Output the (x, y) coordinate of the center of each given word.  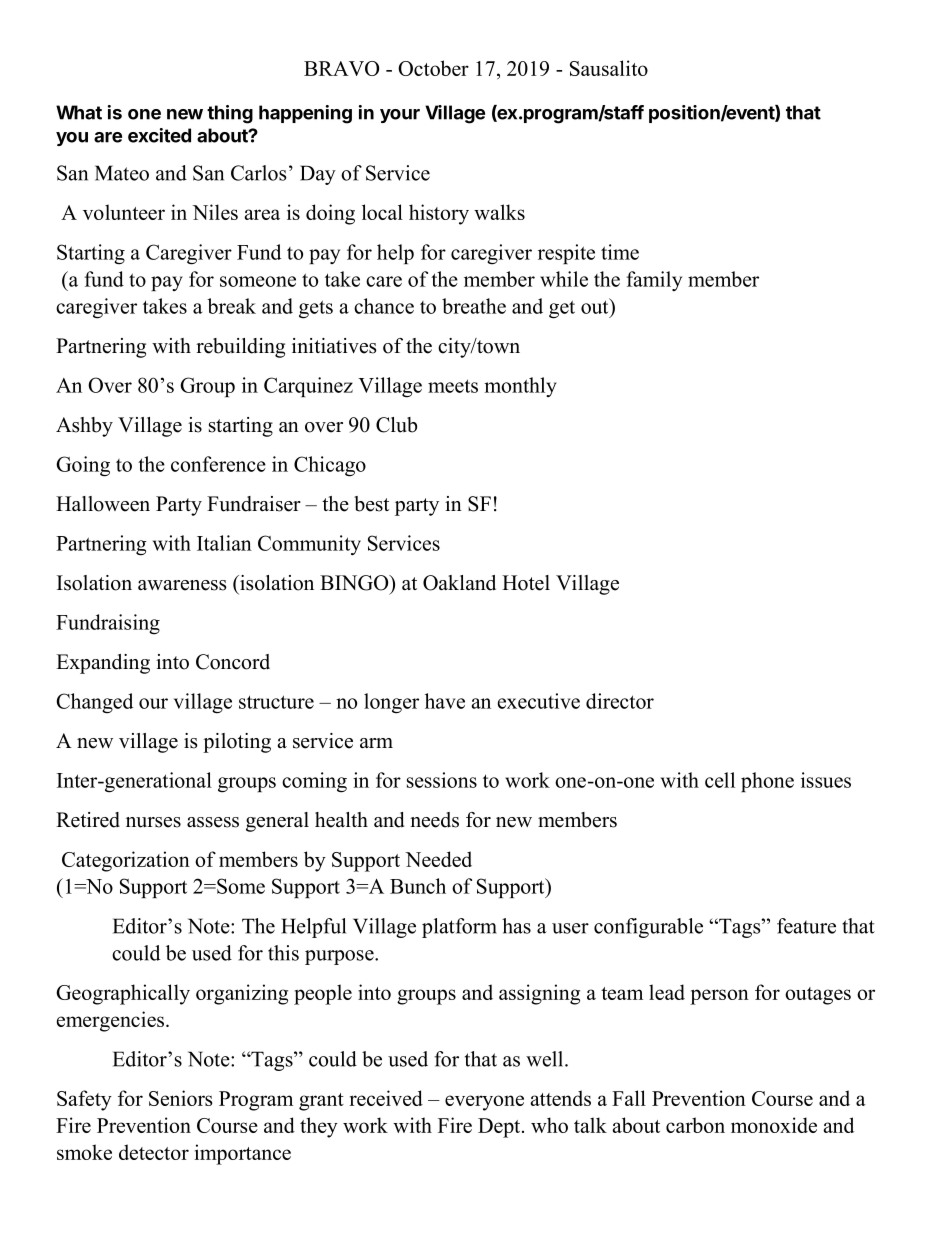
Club (396, 425)
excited (159, 135)
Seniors (180, 1098)
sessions (442, 780)
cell (720, 780)
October (433, 68)
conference (218, 464)
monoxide (774, 1125)
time (620, 252)
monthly (520, 387)
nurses (153, 822)
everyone (484, 1103)
